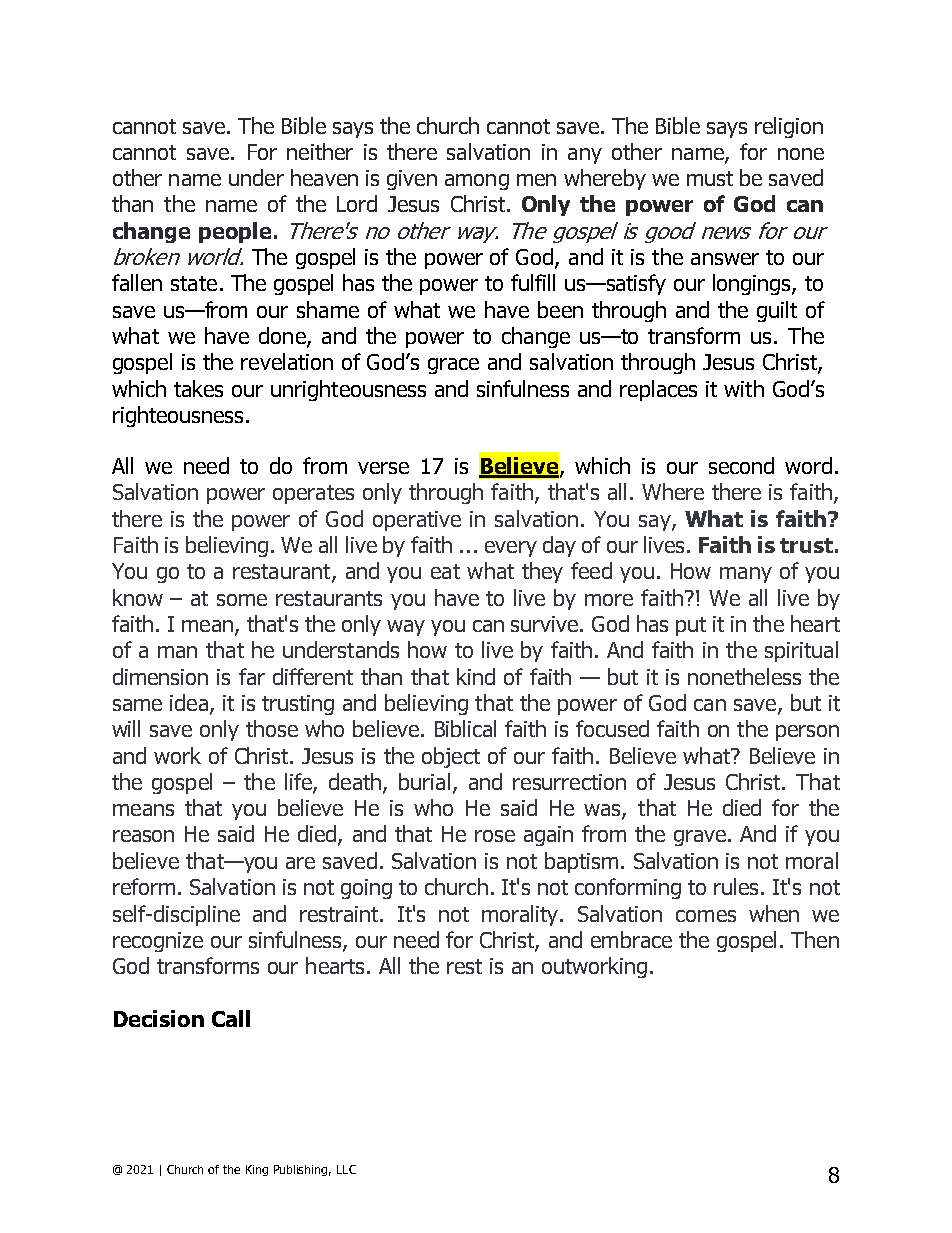 The height and width of the page is (1233, 952). What do you see at coordinates (710, 178) in the page?
I see `must` at bounding box center [710, 178].
